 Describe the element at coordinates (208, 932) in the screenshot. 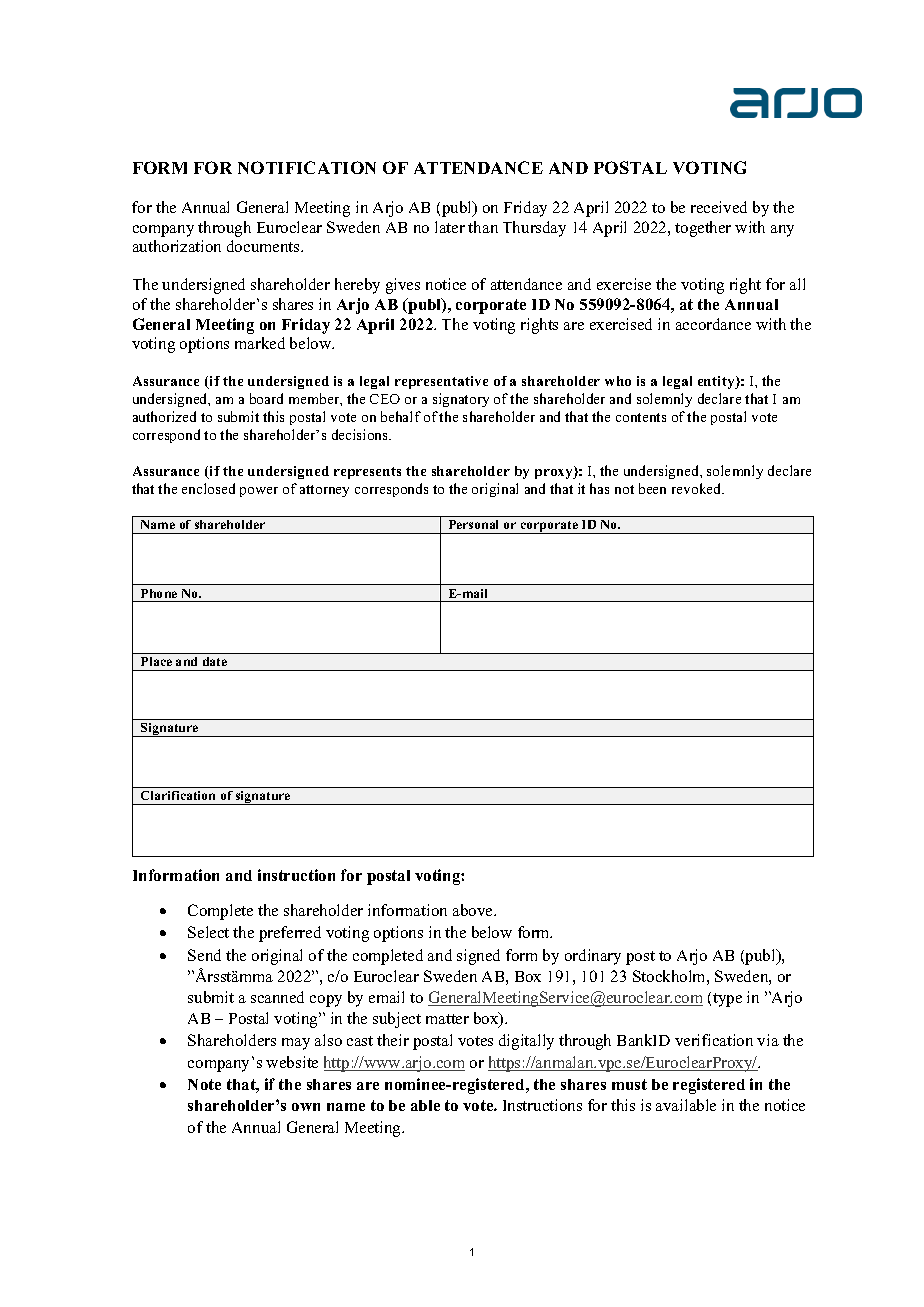

I see `Select` at that location.
